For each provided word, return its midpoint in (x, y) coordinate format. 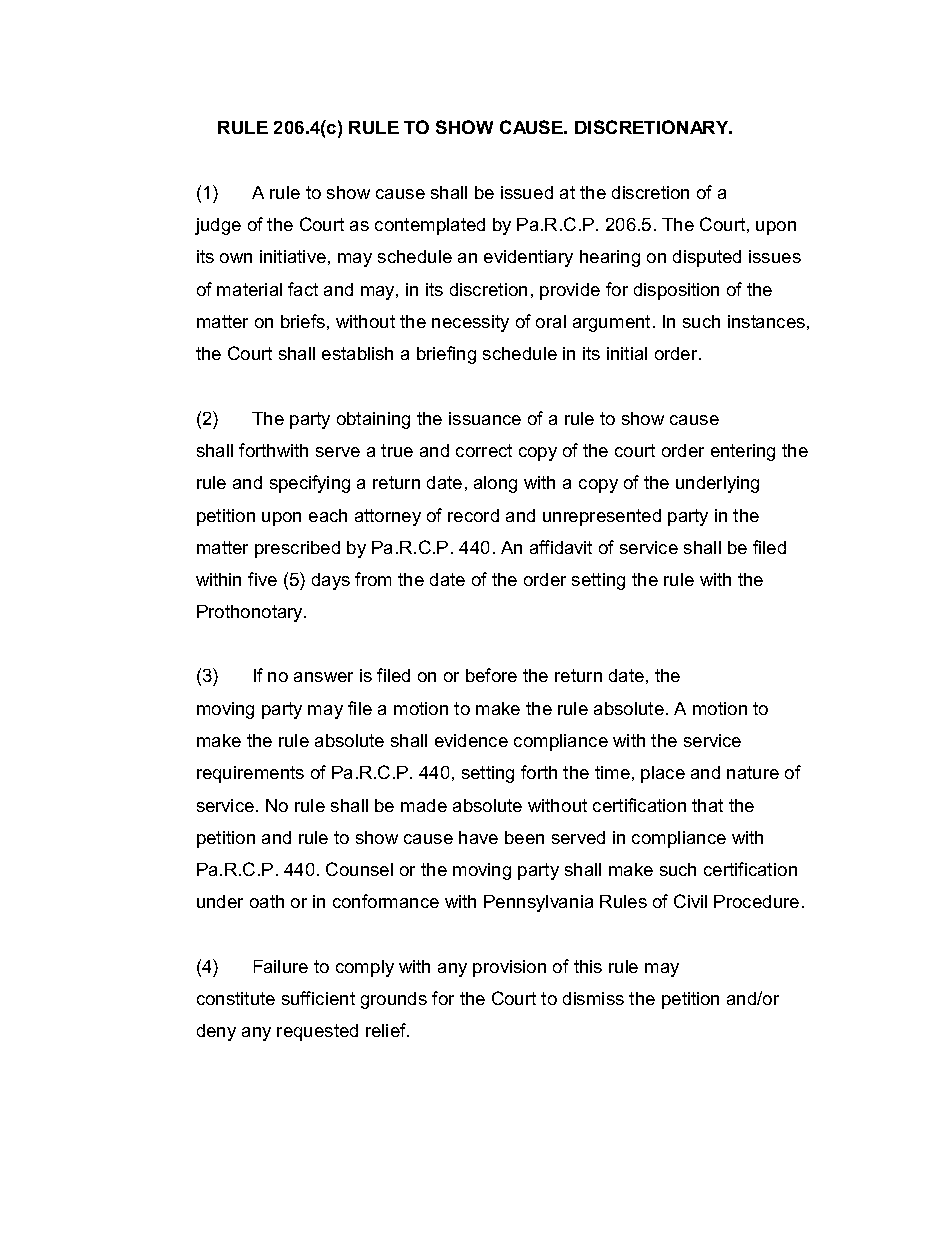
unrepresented (602, 517)
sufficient (318, 998)
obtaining (373, 420)
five (262, 579)
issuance (485, 418)
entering (743, 452)
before (491, 675)
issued (527, 192)
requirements (250, 774)
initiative (293, 256)
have (478, 837)
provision (509, 968)
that (707, 805)
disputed (707, 258)
